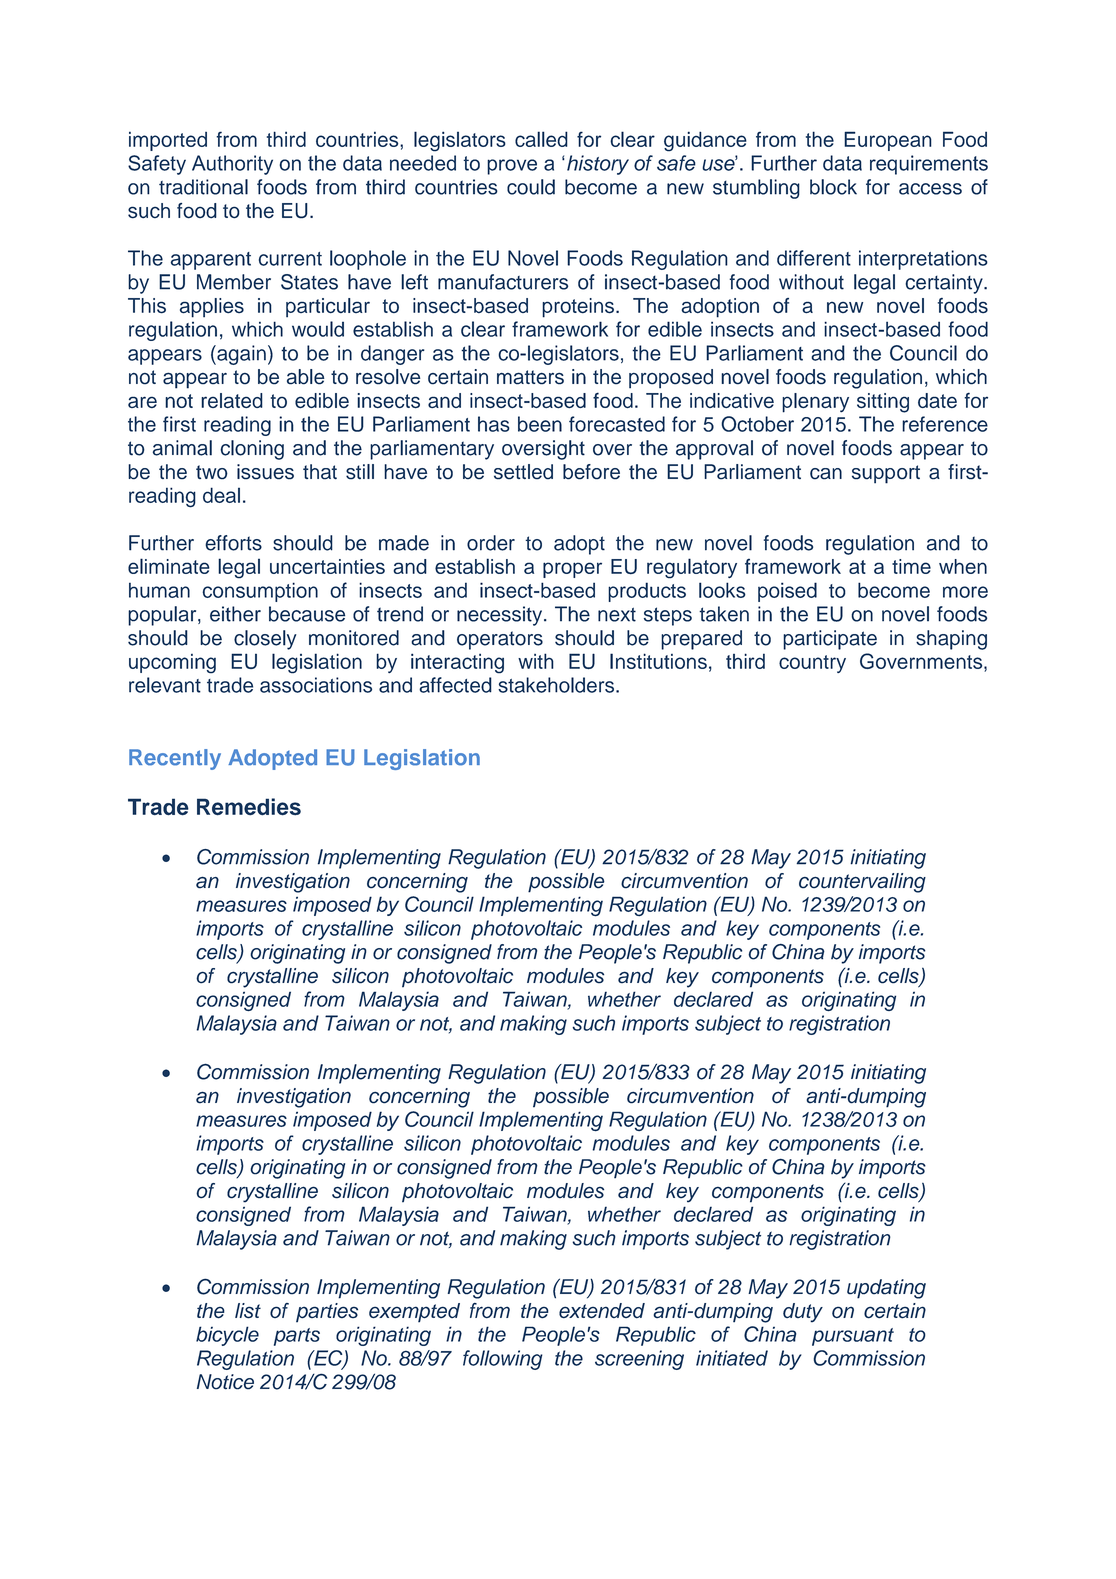 Image resolution: width=1116 pixels, height=1579 pixels. What do you see at coordinates (265, 640) in the image?
I see `closely` at bounding box center [265, 640].
